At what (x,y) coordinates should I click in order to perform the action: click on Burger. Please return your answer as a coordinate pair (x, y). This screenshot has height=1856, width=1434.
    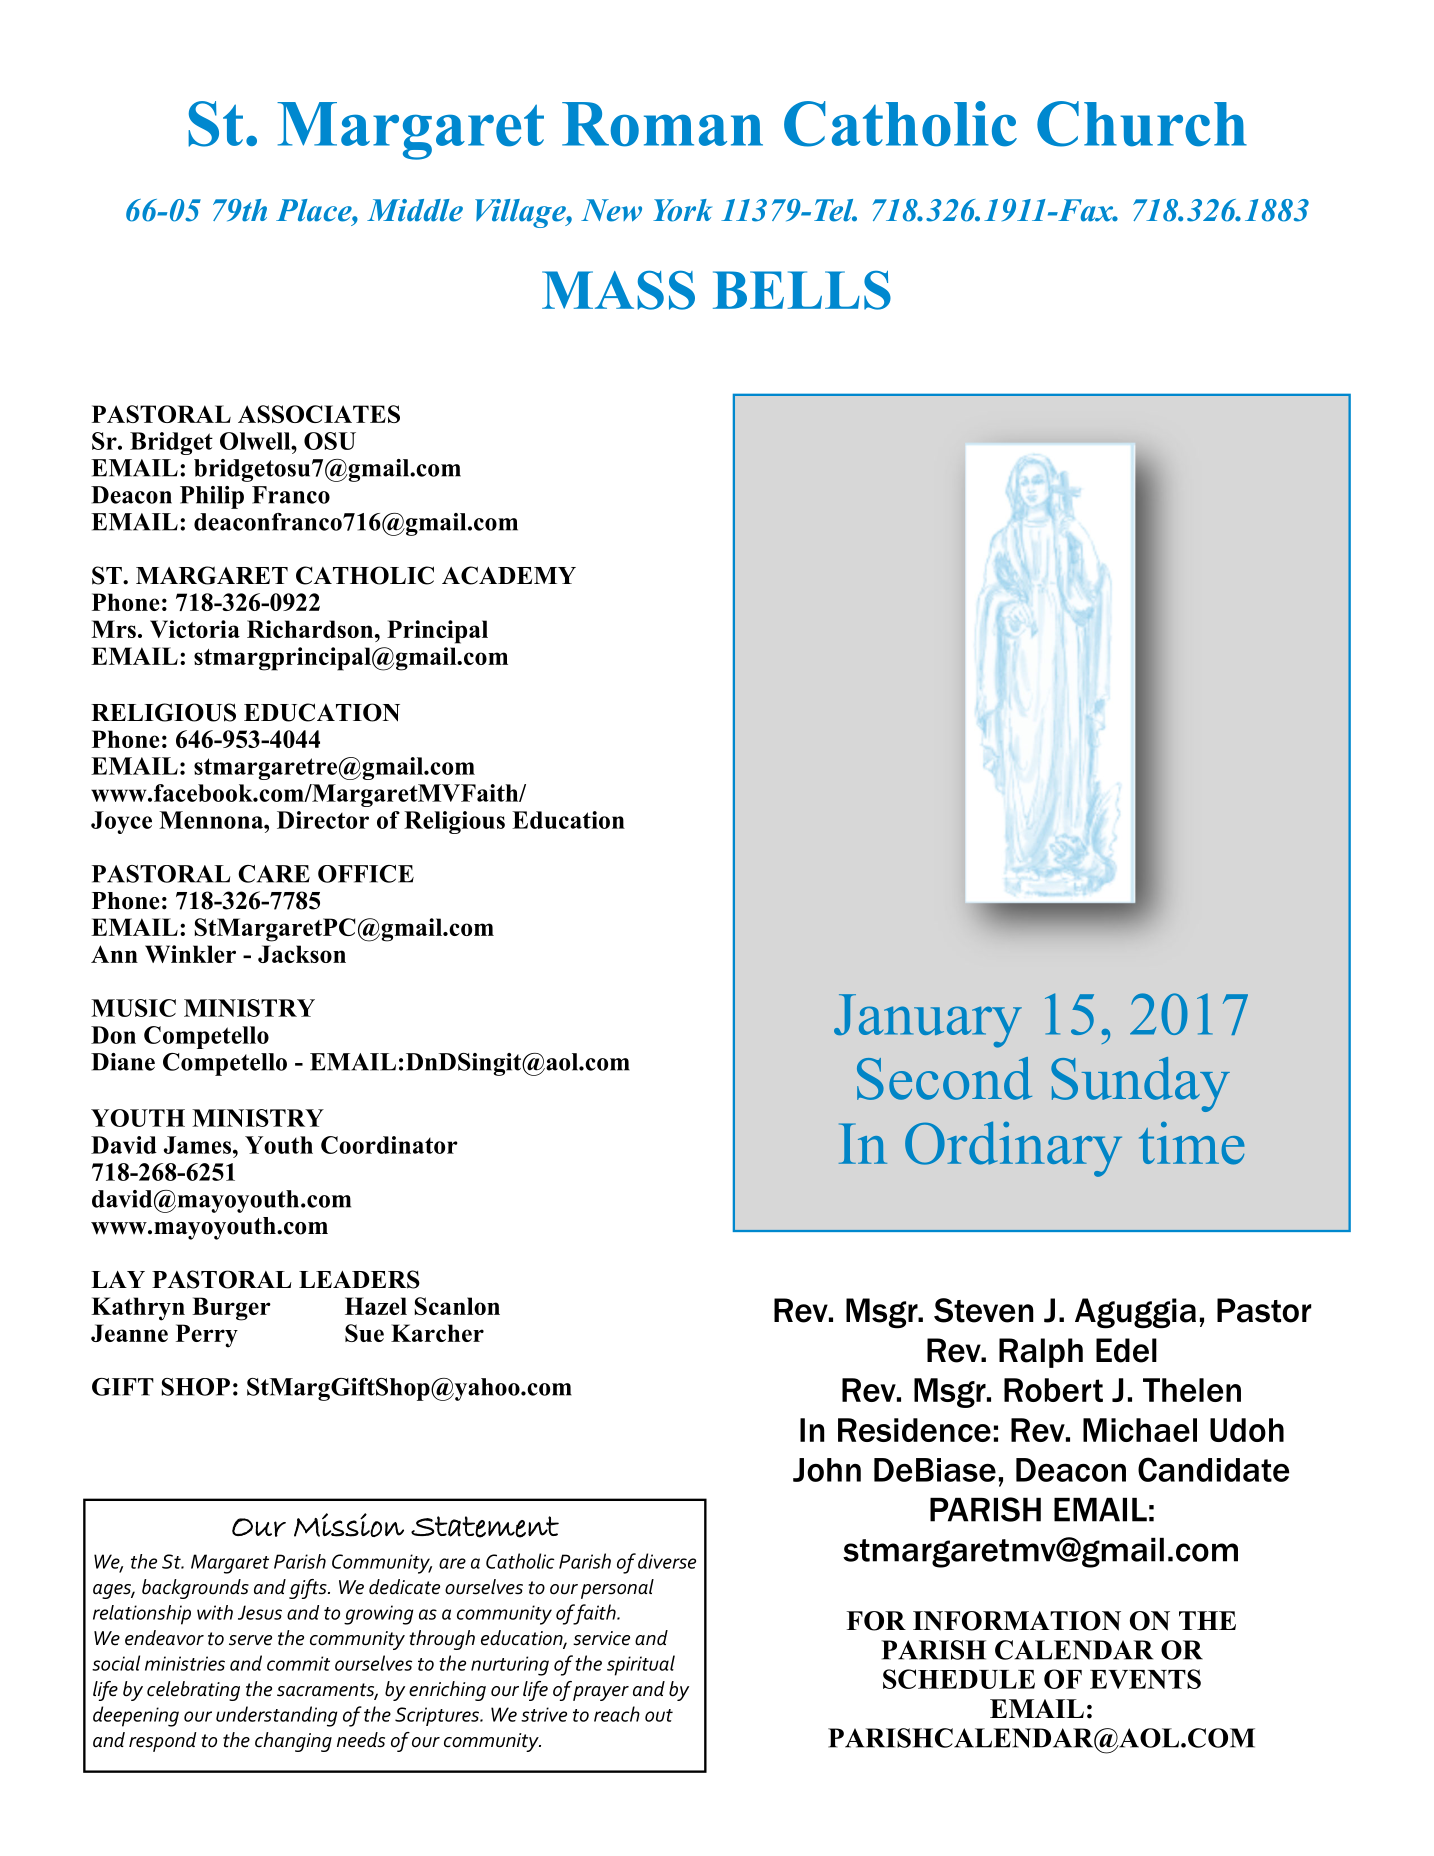
    Looking at the image, I should click on (231, 1309).
